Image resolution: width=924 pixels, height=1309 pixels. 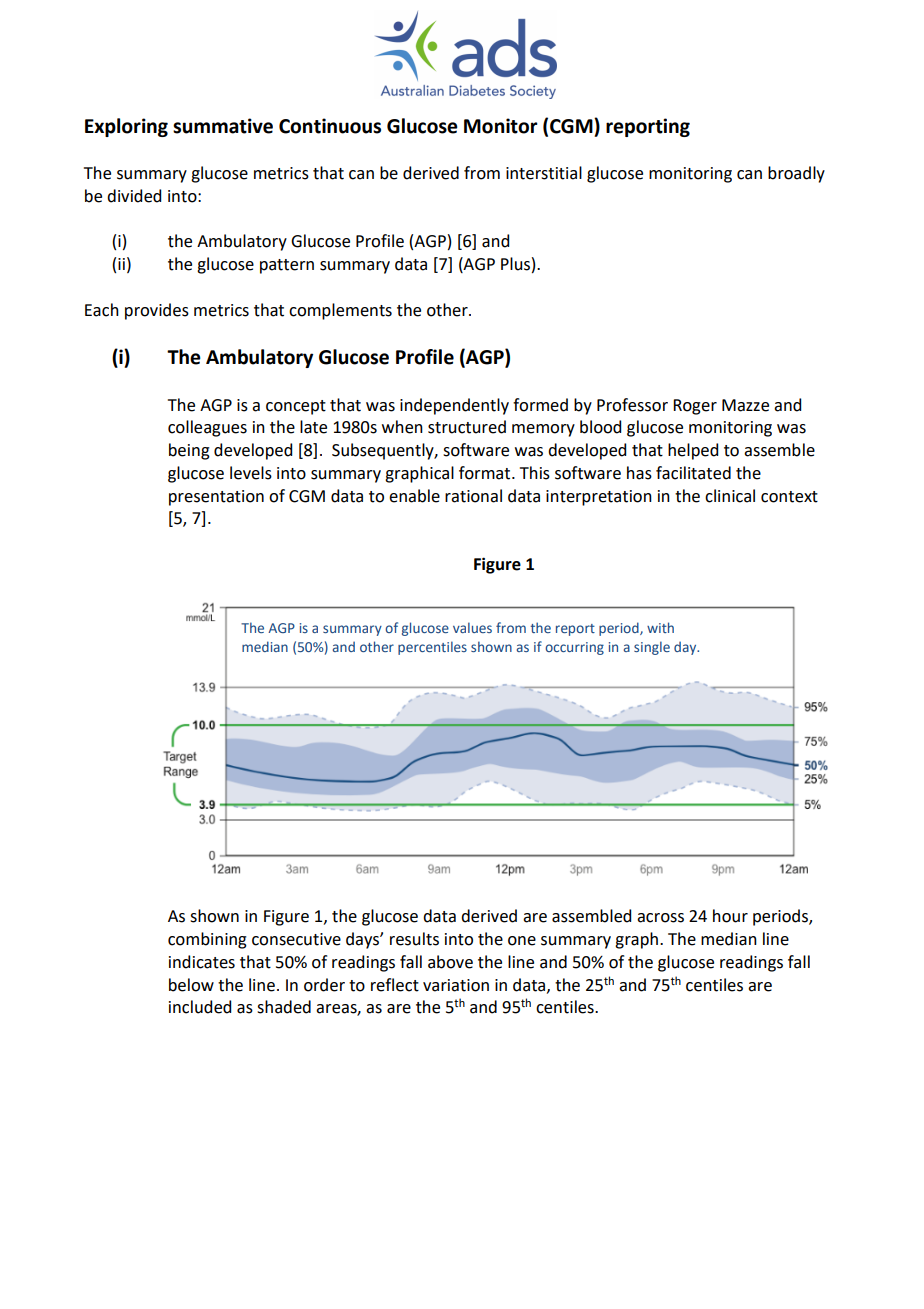 I want to click on with, so click(x=660, y=627).
